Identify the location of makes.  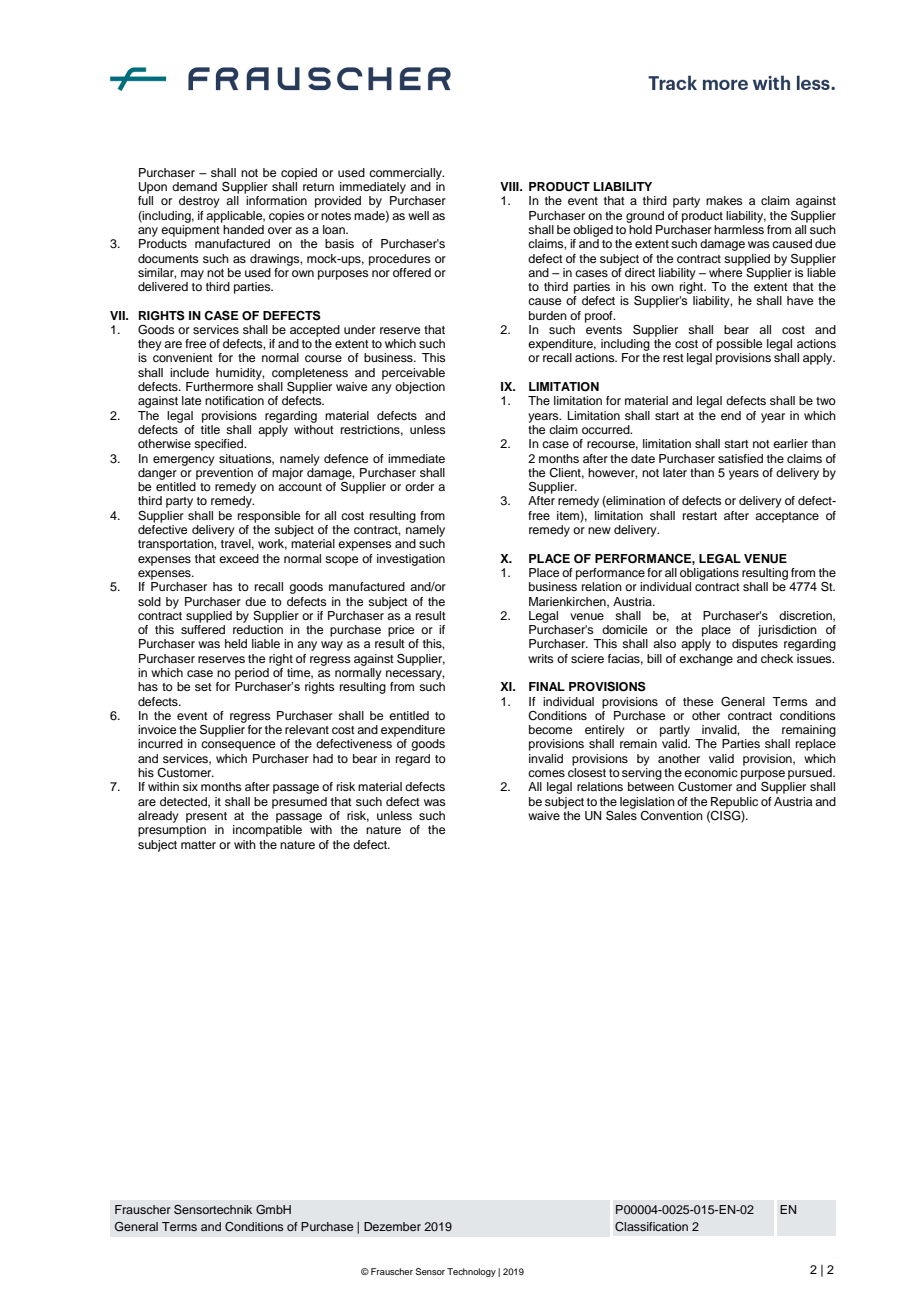
(724, 200).
